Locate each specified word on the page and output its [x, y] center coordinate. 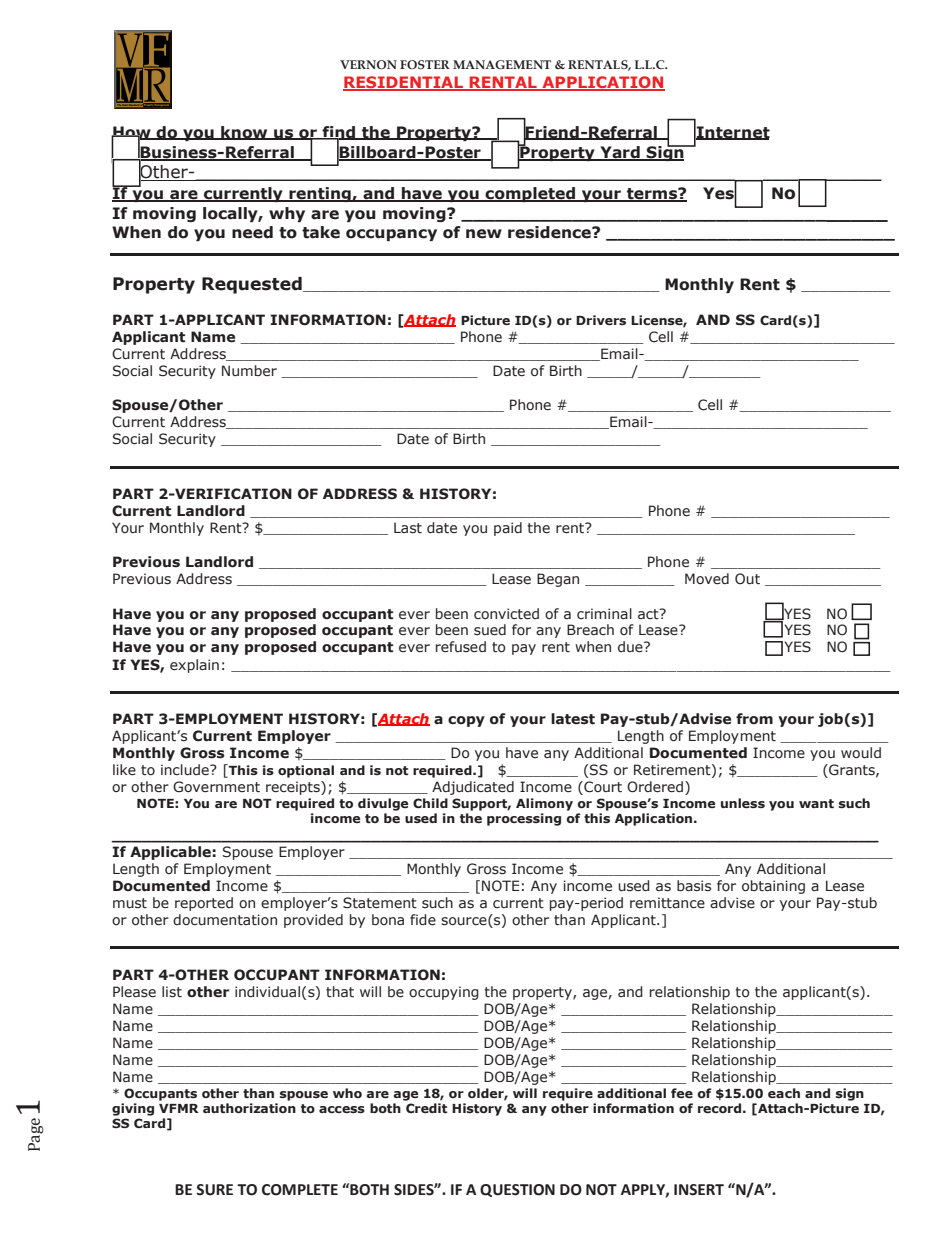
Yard [620, 153]
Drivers [601, 320]
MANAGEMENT [502, 64]
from [754, 719]
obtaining [773, 887]
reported [204, 904]
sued [490, 630]
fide [423, 919]
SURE [214, 1190]
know [244, 133]
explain [194, 666]
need [252, 232]
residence [550, 232]
